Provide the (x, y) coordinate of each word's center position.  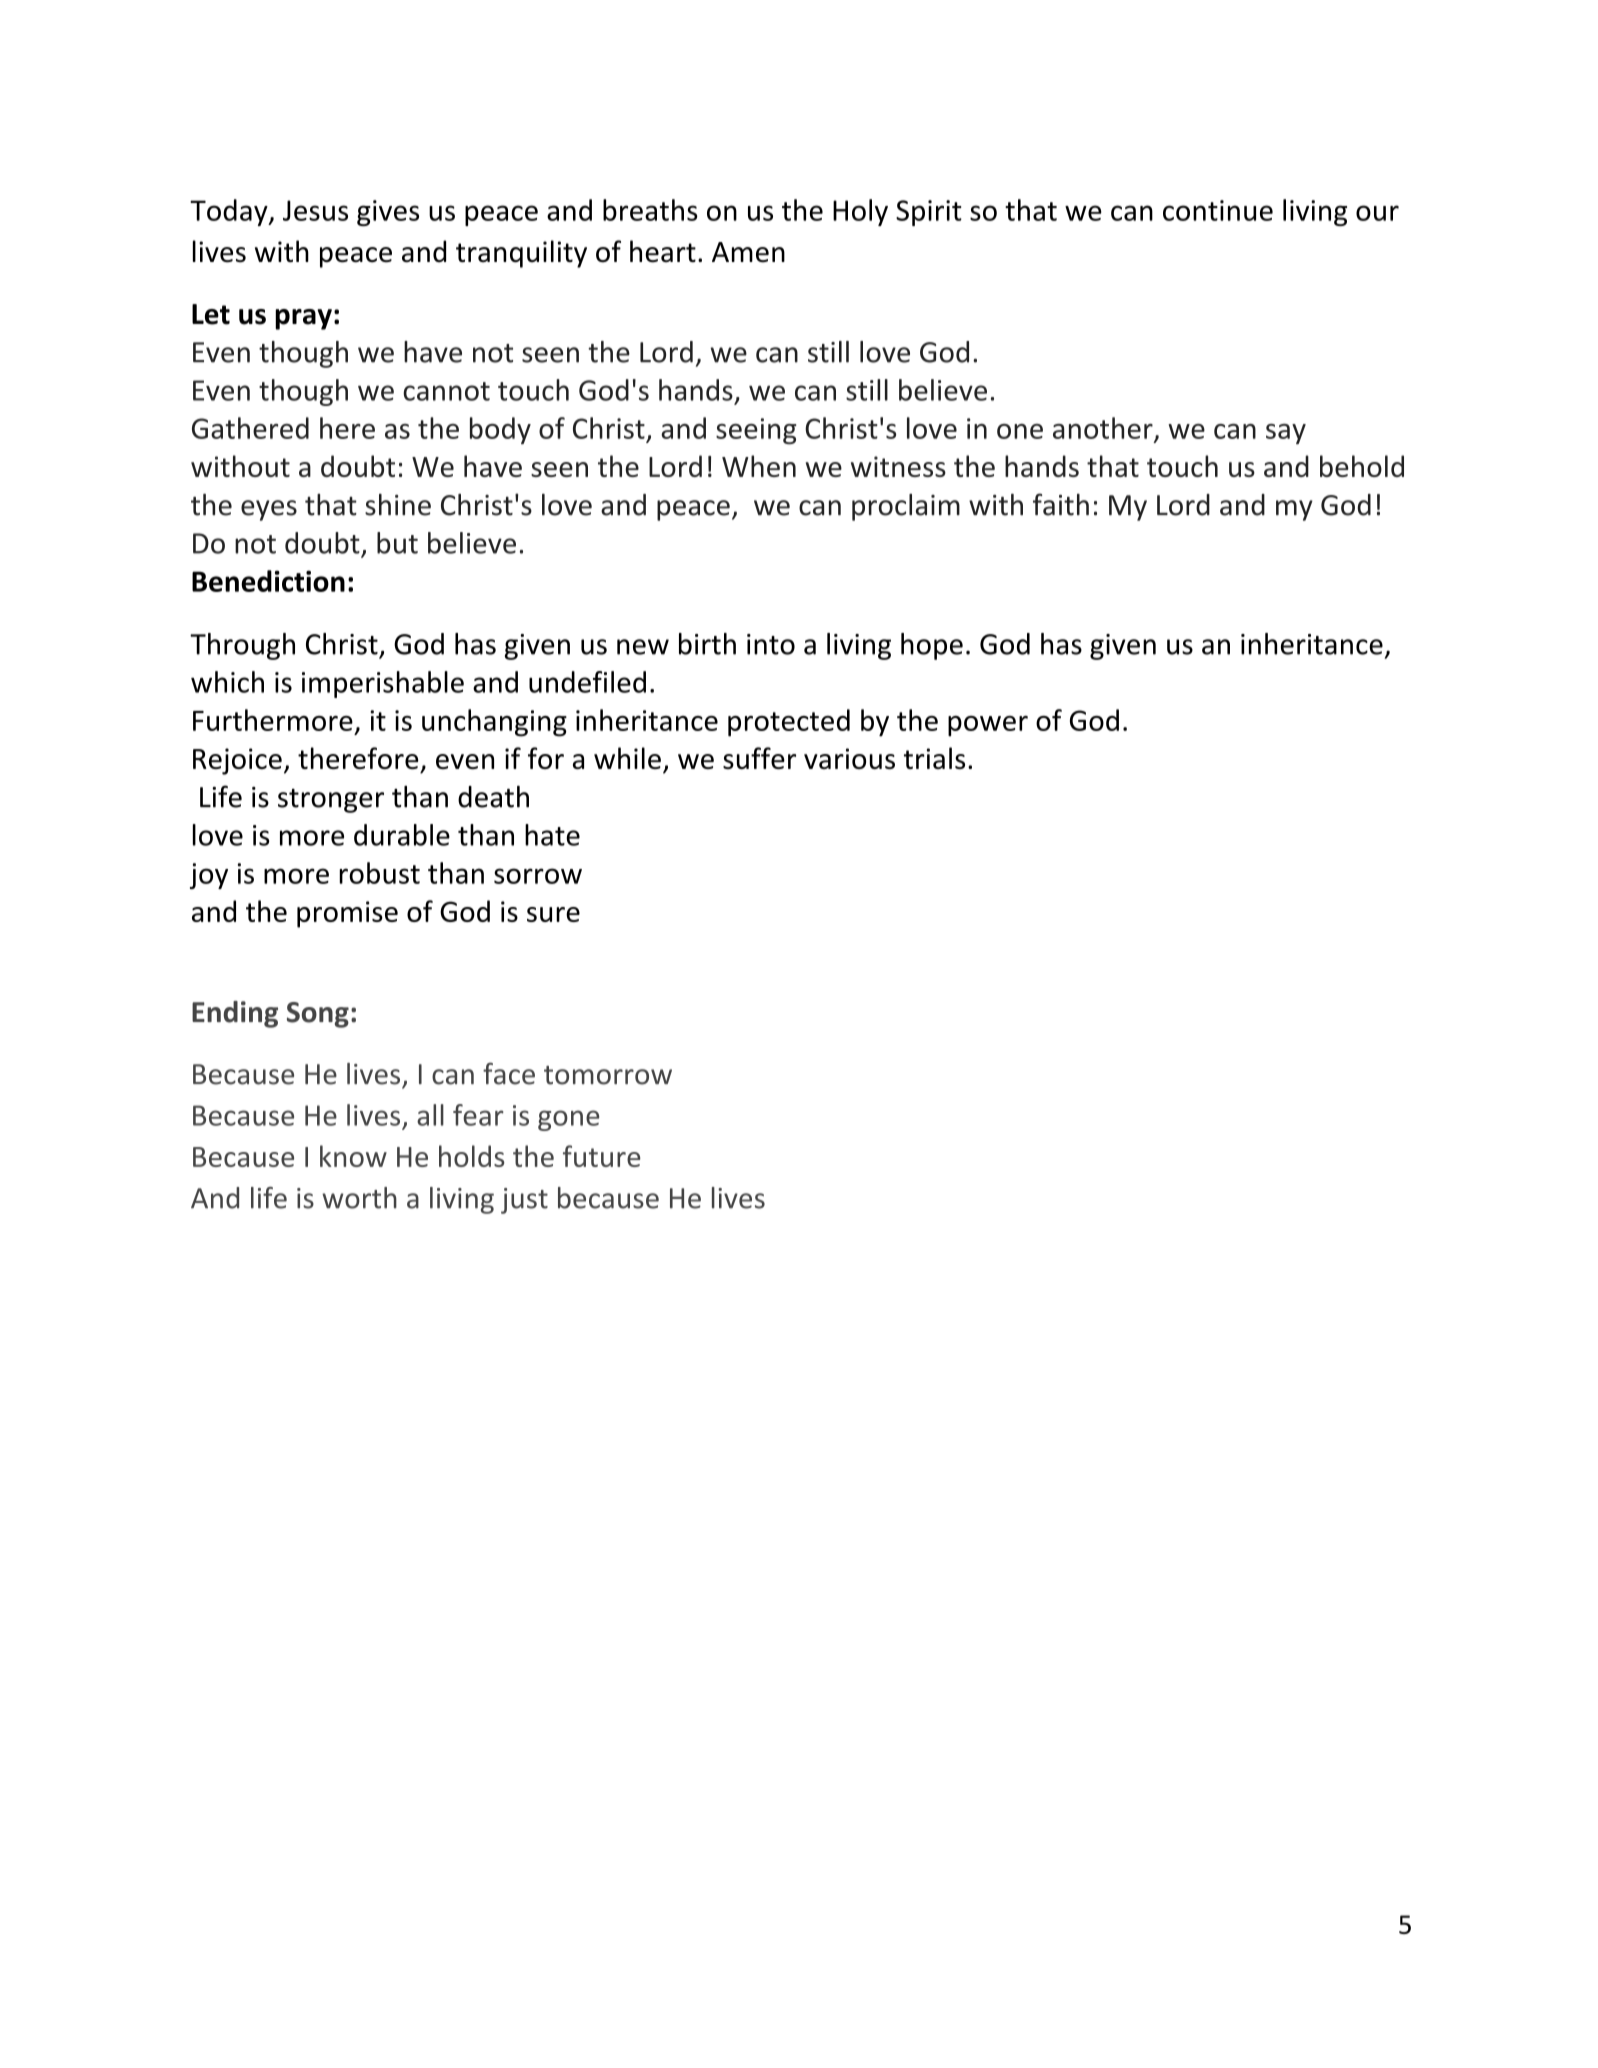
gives (388, 213)
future (602, 1156)
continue (1218, 210)
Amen (748, 252)
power (988, 726)
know (353, 1156)
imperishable (383, 684)
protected (789, 723)
